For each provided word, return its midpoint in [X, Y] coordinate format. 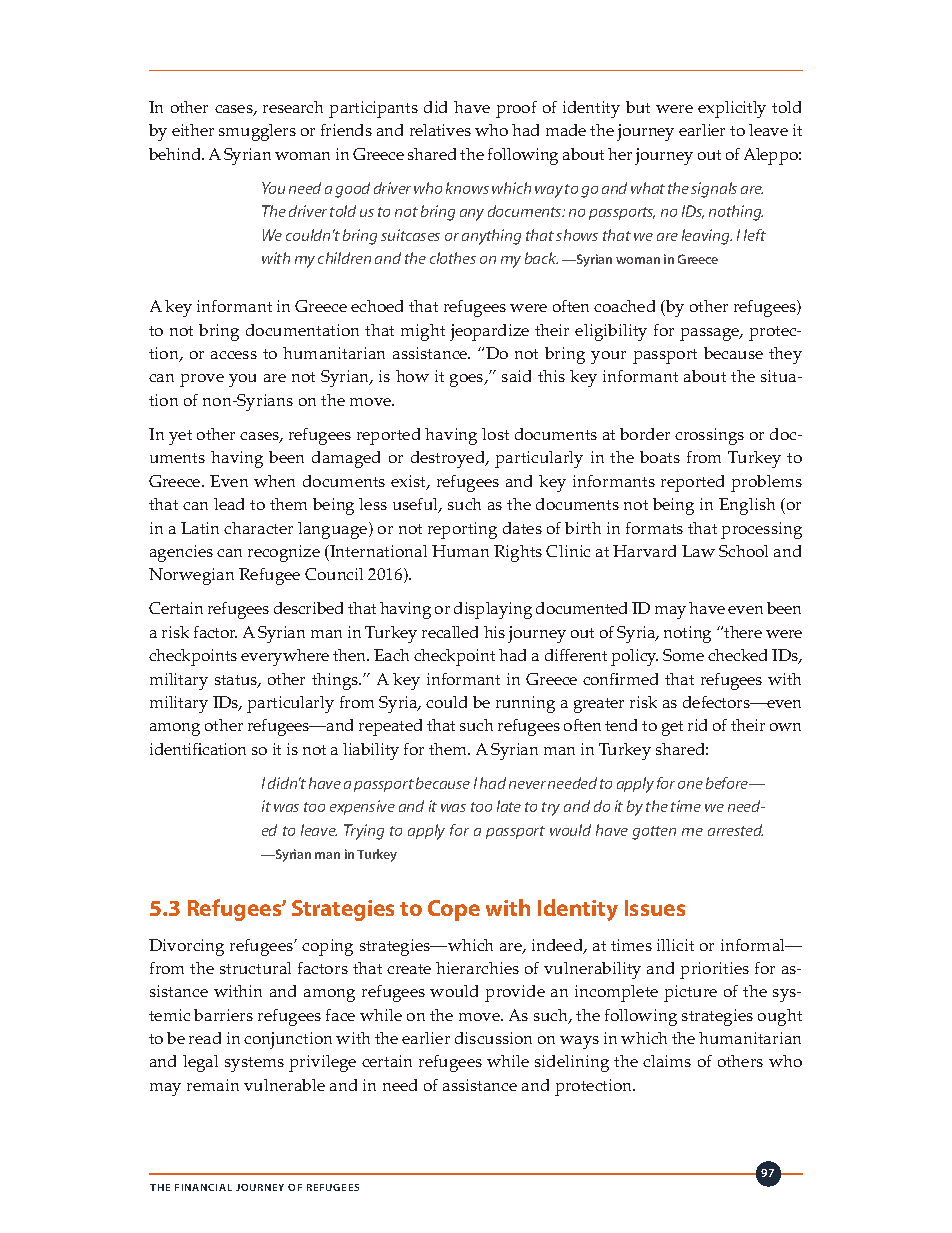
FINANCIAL [203, 1187]
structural [255, 968]
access [234, 355]
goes [468, 380]
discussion [493, 1038]
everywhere [285, 657]
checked [737, 655]
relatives [440, 130]
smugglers [257, 132]
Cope [454, 910]
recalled [450, 632]
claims [667, 1061]
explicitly [732, 109]
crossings [709, 436]
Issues [655, 908]
